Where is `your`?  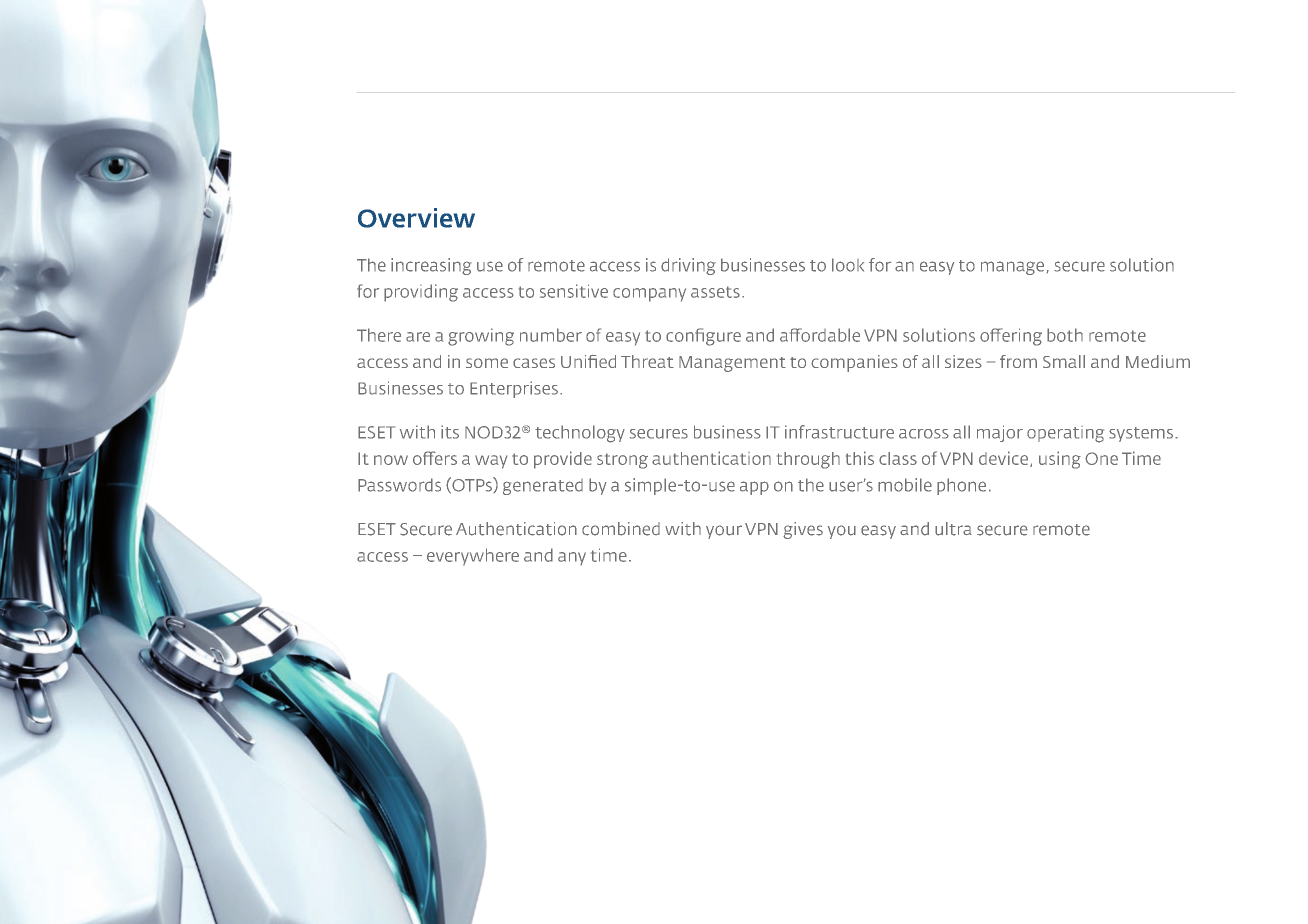 your is located at coordinates (724, 532).
